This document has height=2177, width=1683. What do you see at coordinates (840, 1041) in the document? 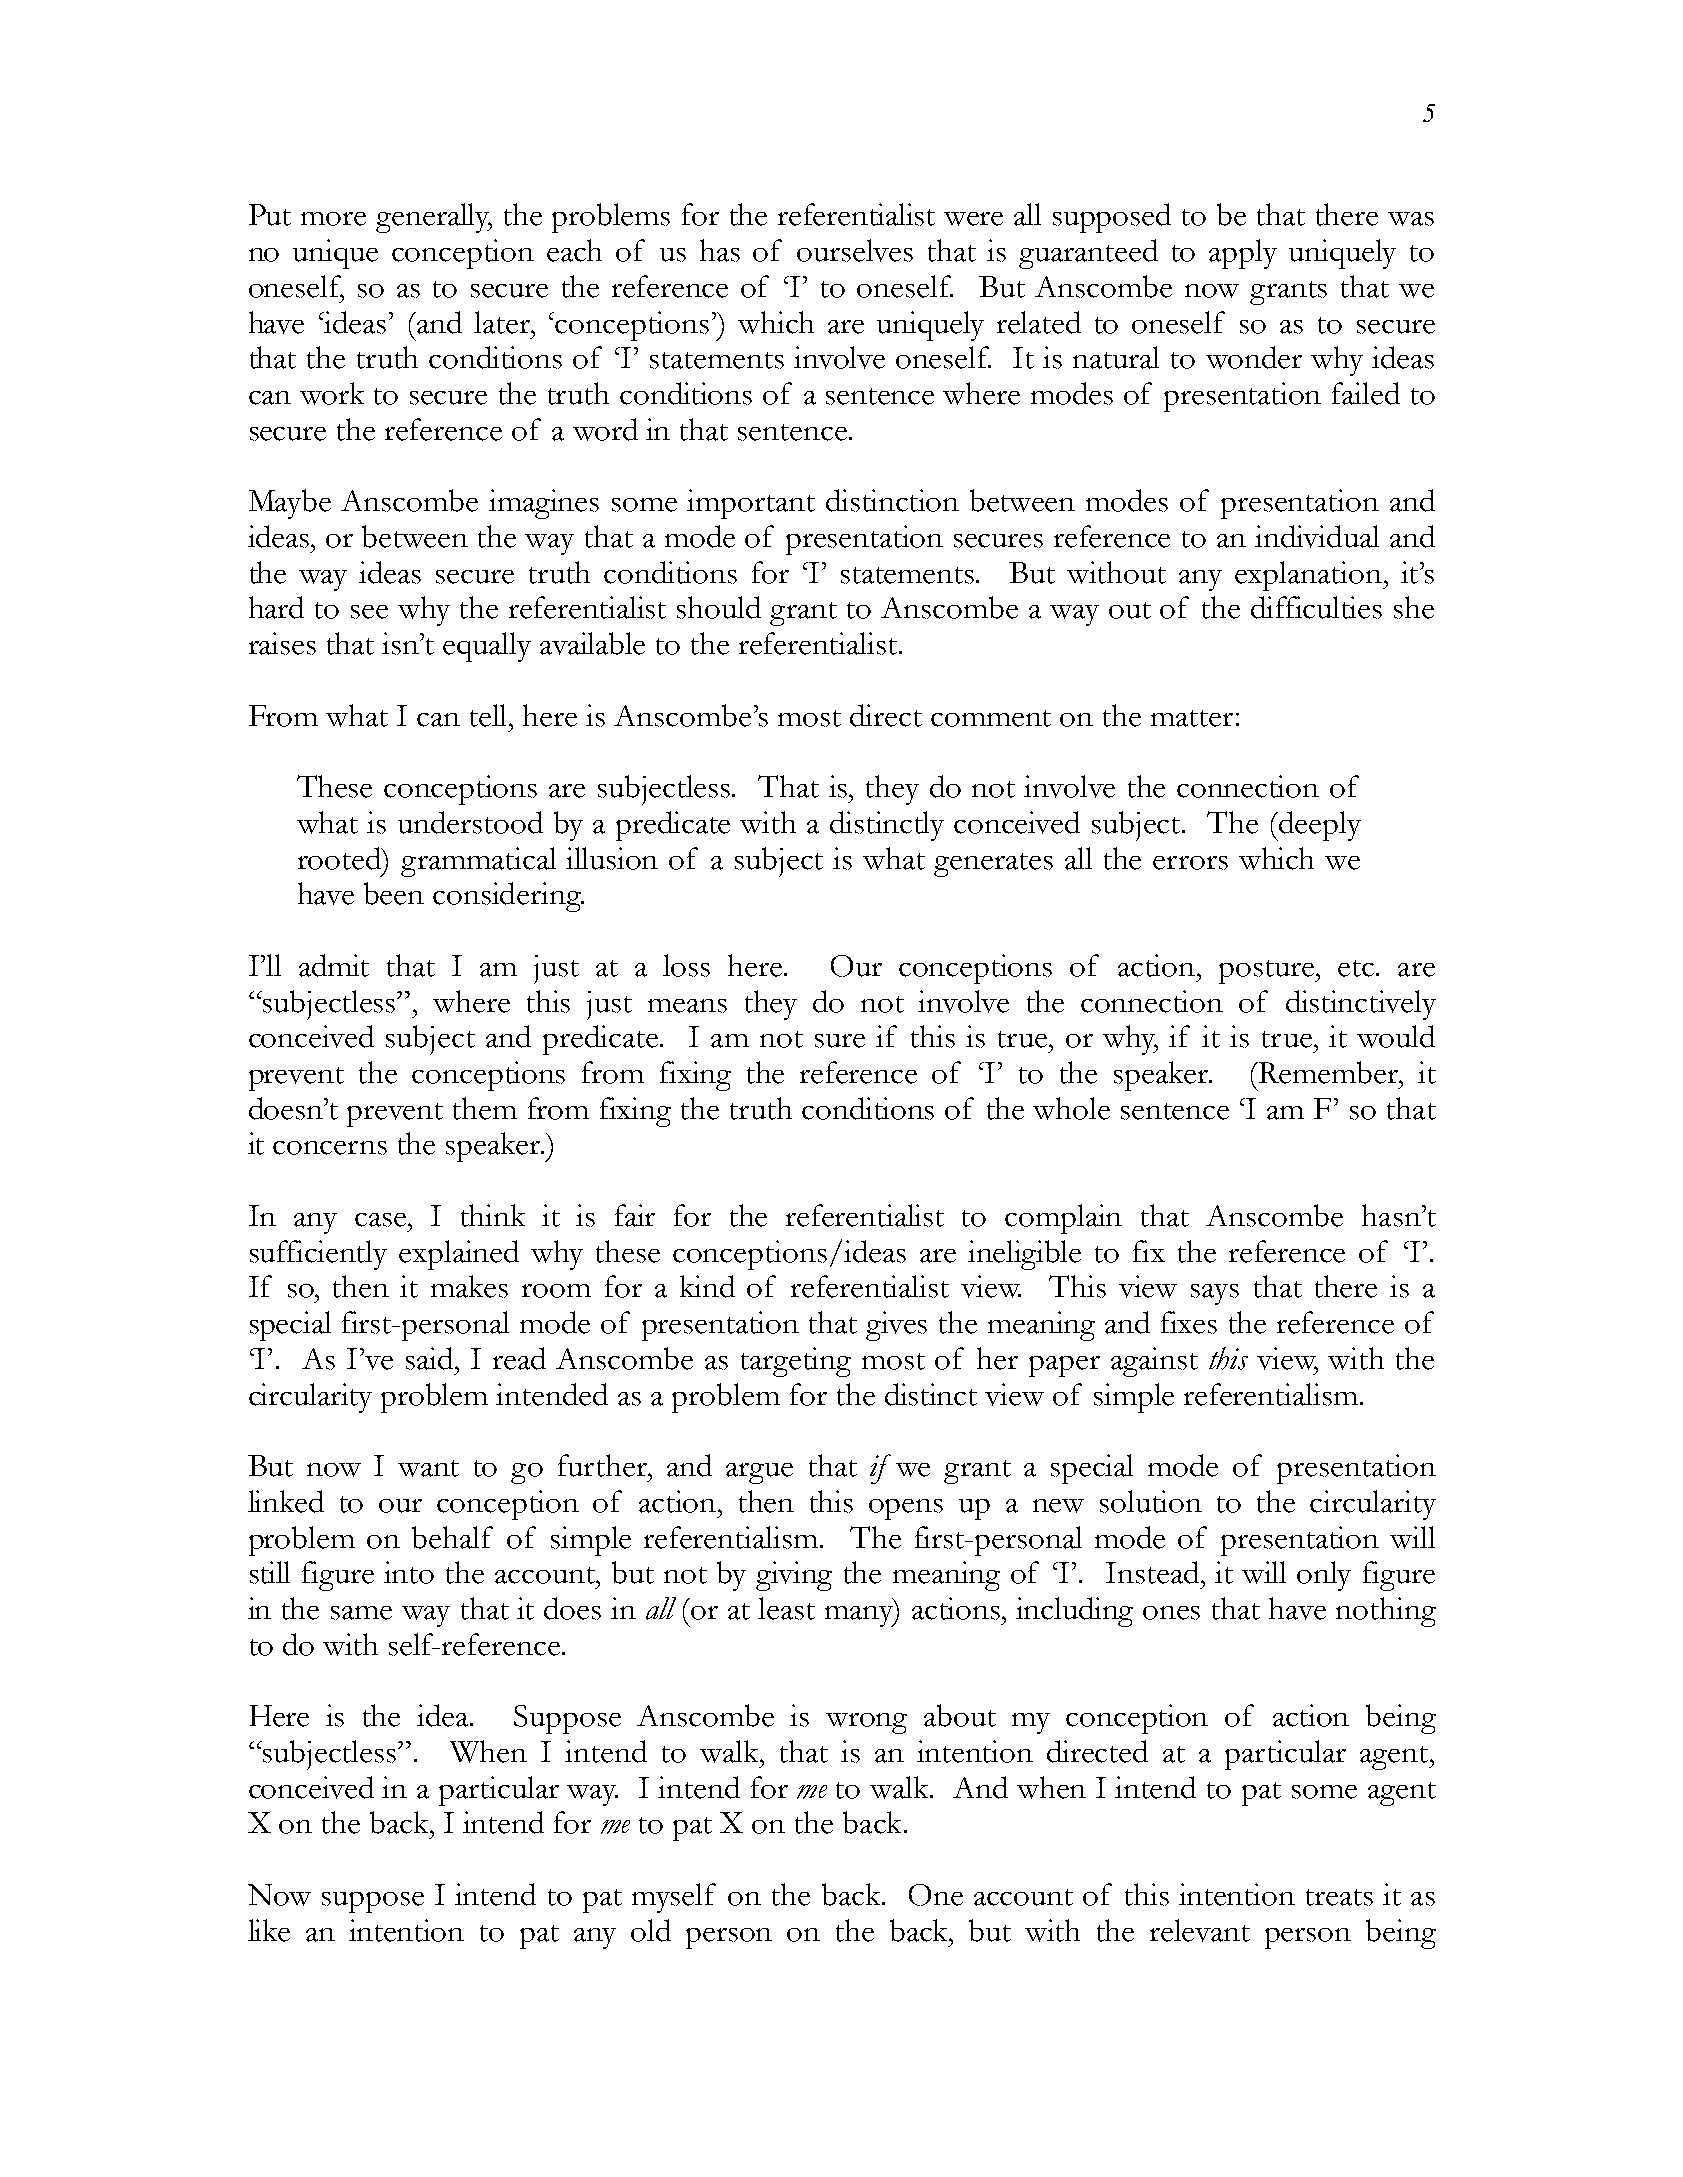
I see `sure` at bounding box center [840, 1041].
